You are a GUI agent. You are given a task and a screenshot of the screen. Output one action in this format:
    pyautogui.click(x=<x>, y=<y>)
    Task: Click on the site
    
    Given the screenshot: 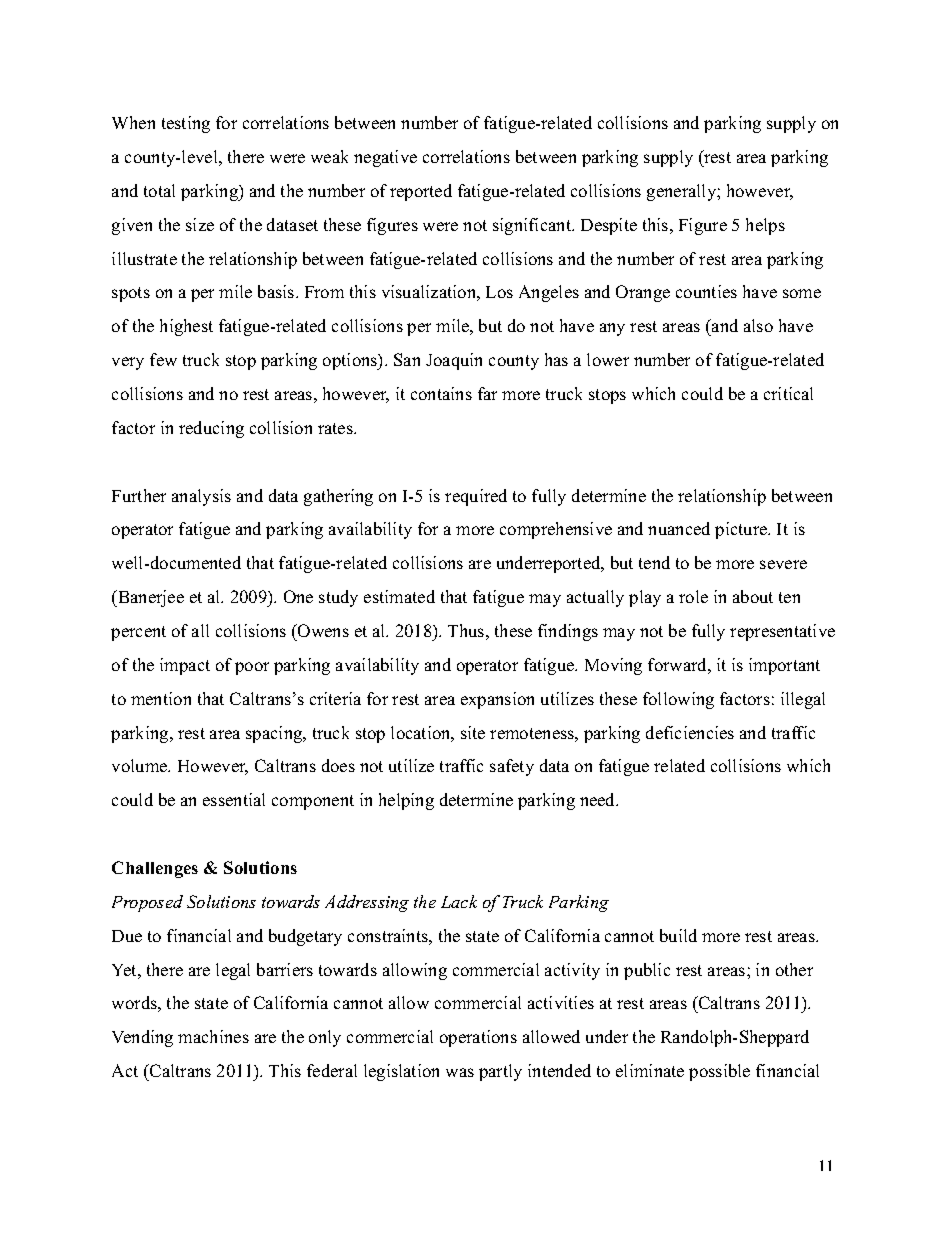 What is the action you would take?
    pyautogui.click(x=473, y=732)
